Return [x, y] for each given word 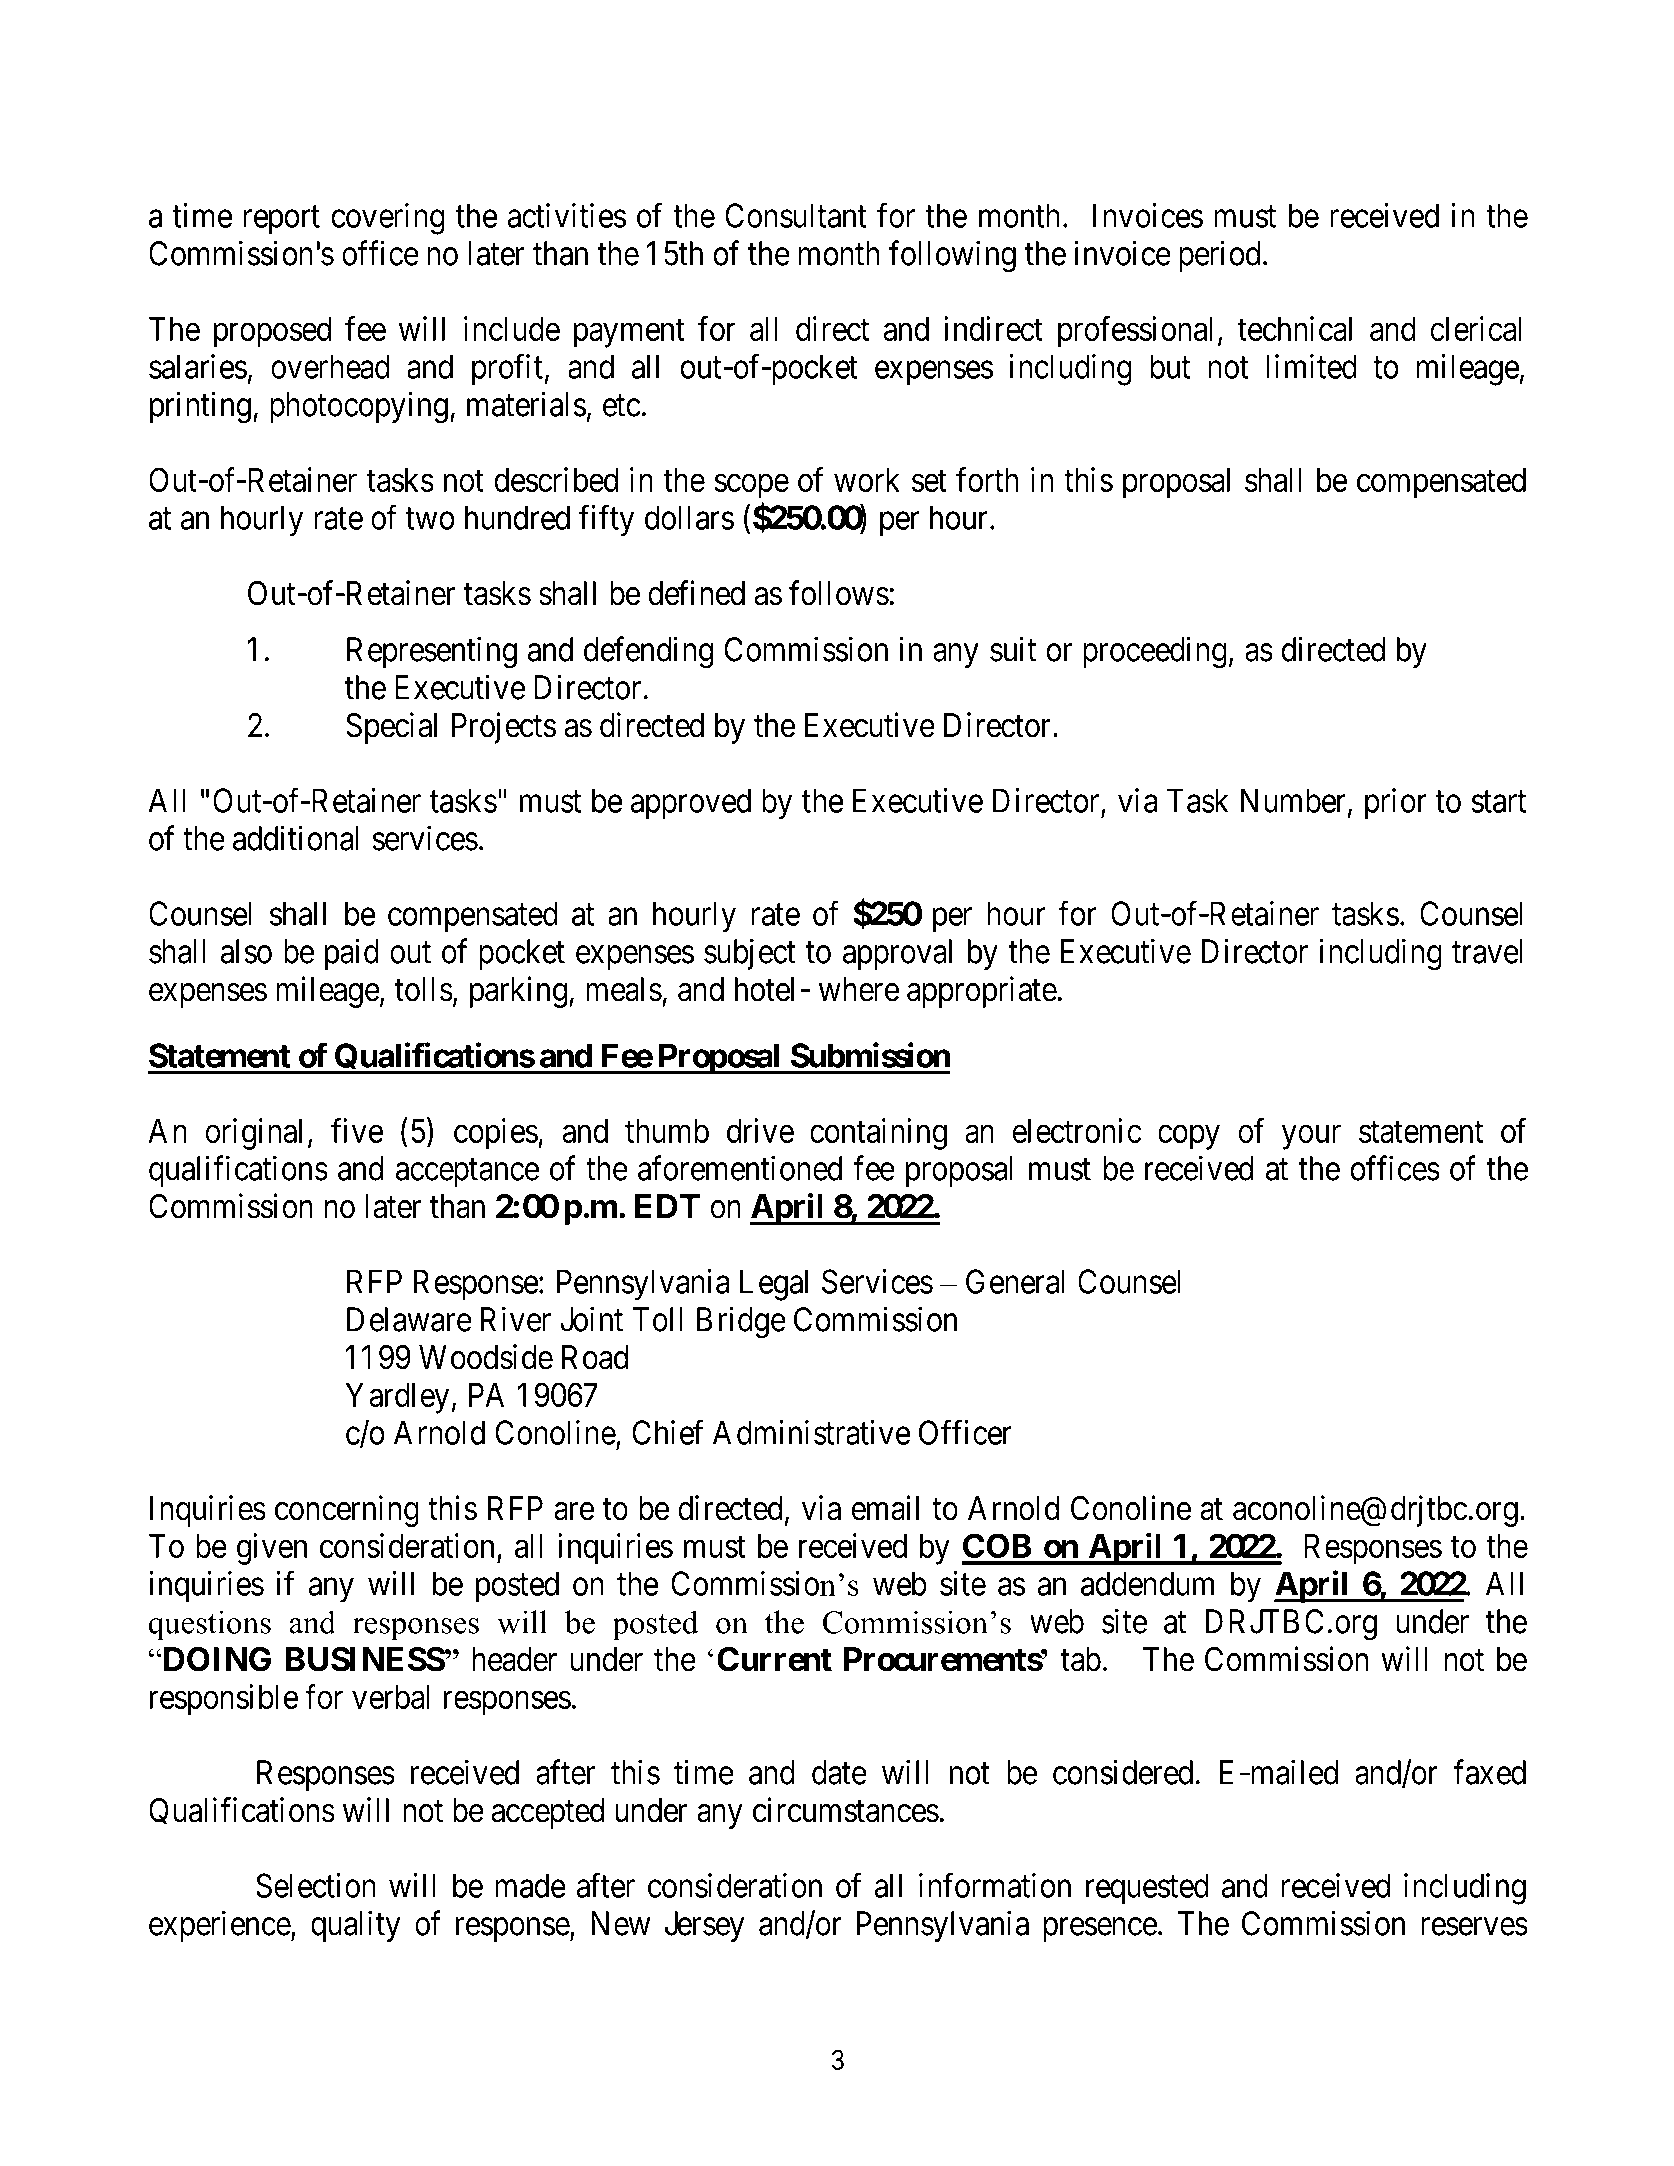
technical [1295, 328]
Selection [316, 1885]
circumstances [846, 1810]
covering [388, 219]
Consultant [796, 215]
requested [1147, 1889]
